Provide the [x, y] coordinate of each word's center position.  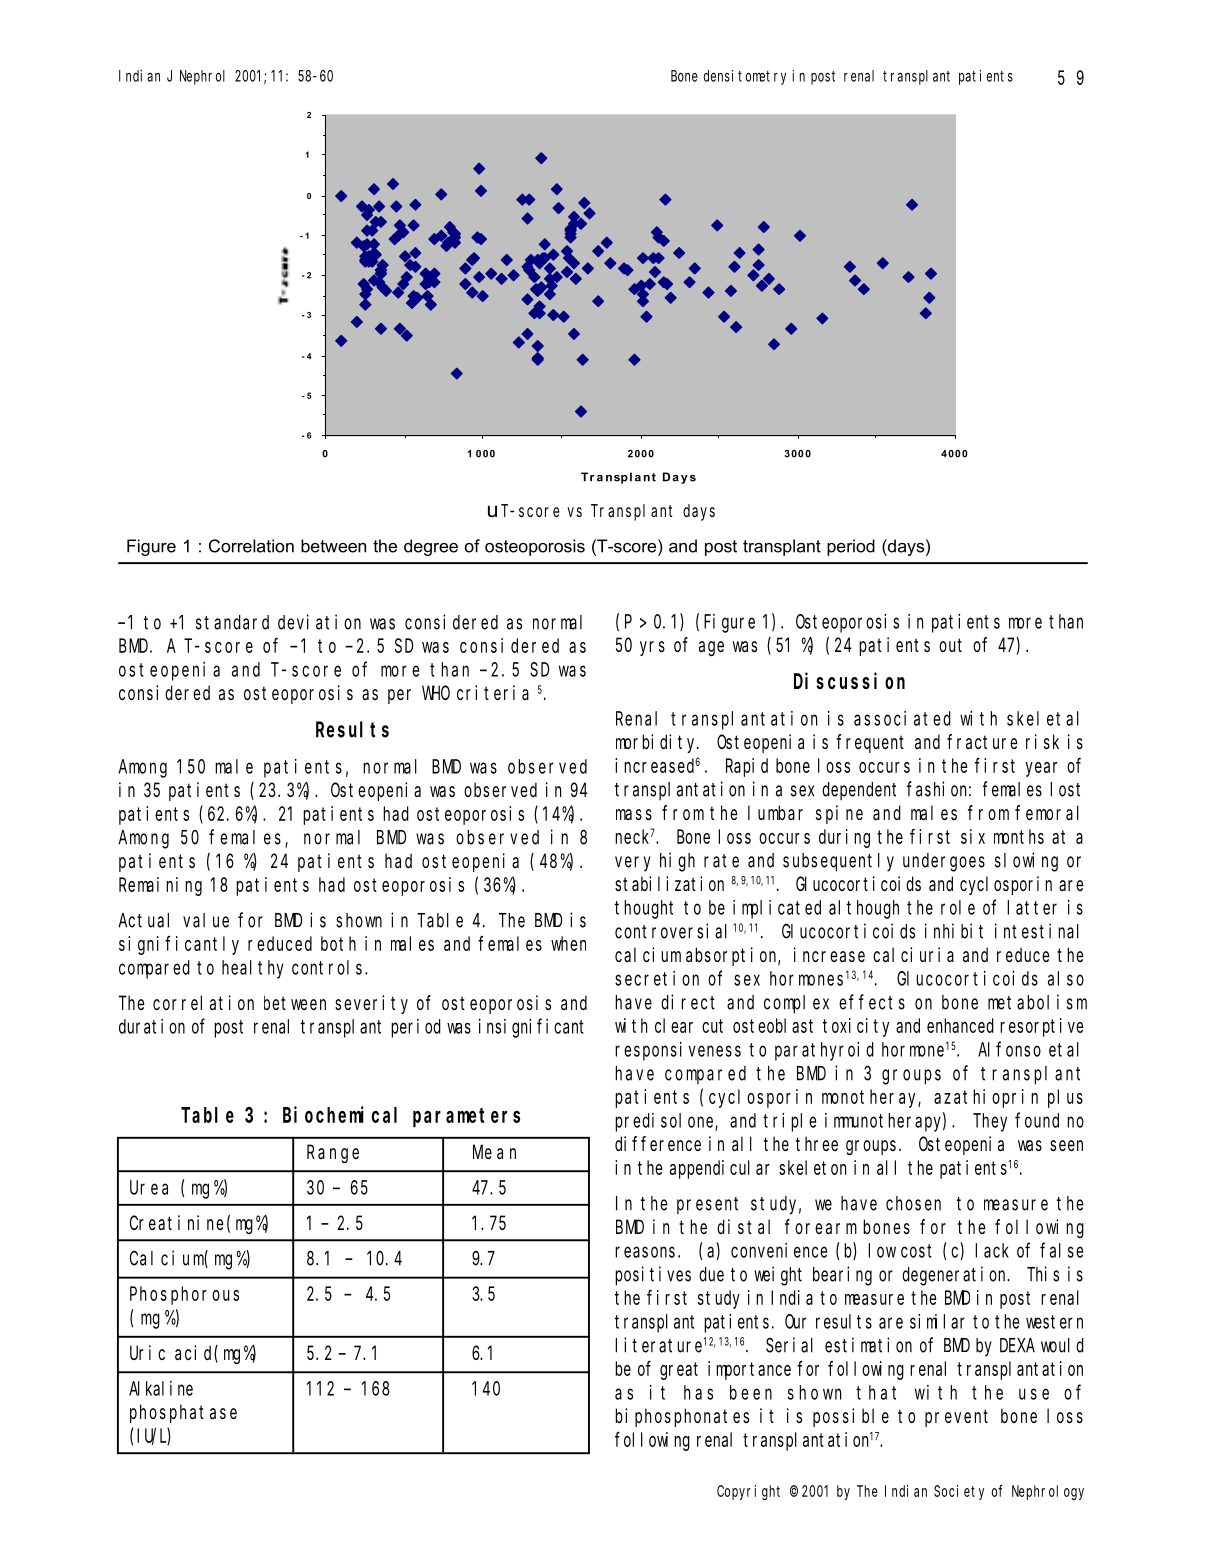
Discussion [849, 680]
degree [431, 547]
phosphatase [183, 1413]
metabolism [1037, 1002]
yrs [652, 648]
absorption [733, 956]
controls [330, 967]
